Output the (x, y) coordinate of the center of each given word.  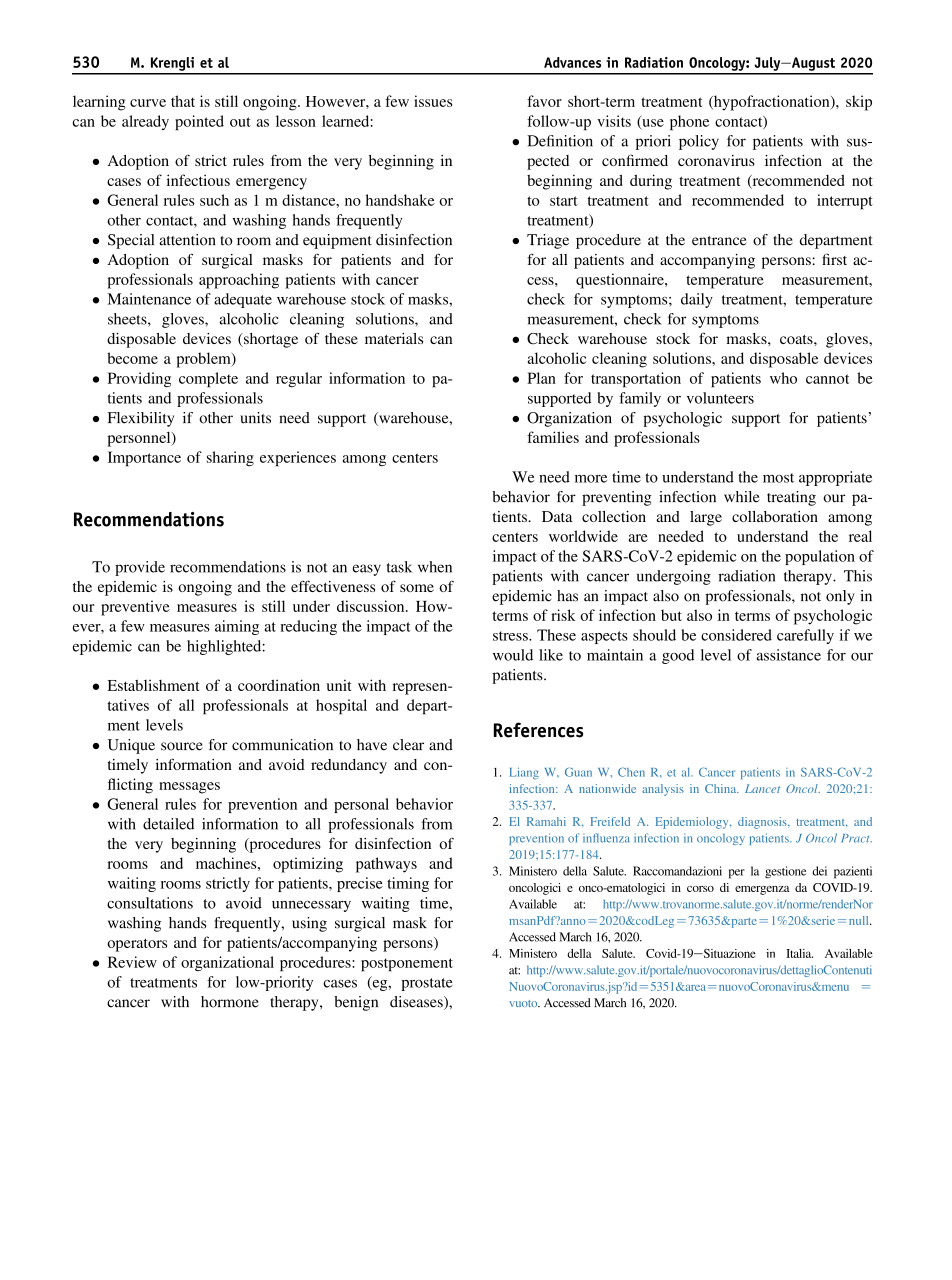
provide (140, 568)
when (435, 567)
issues (433, 101)
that (183, 101)
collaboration (775, 516)
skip (859, 103)
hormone (230, 1002)
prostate (427, 984)
